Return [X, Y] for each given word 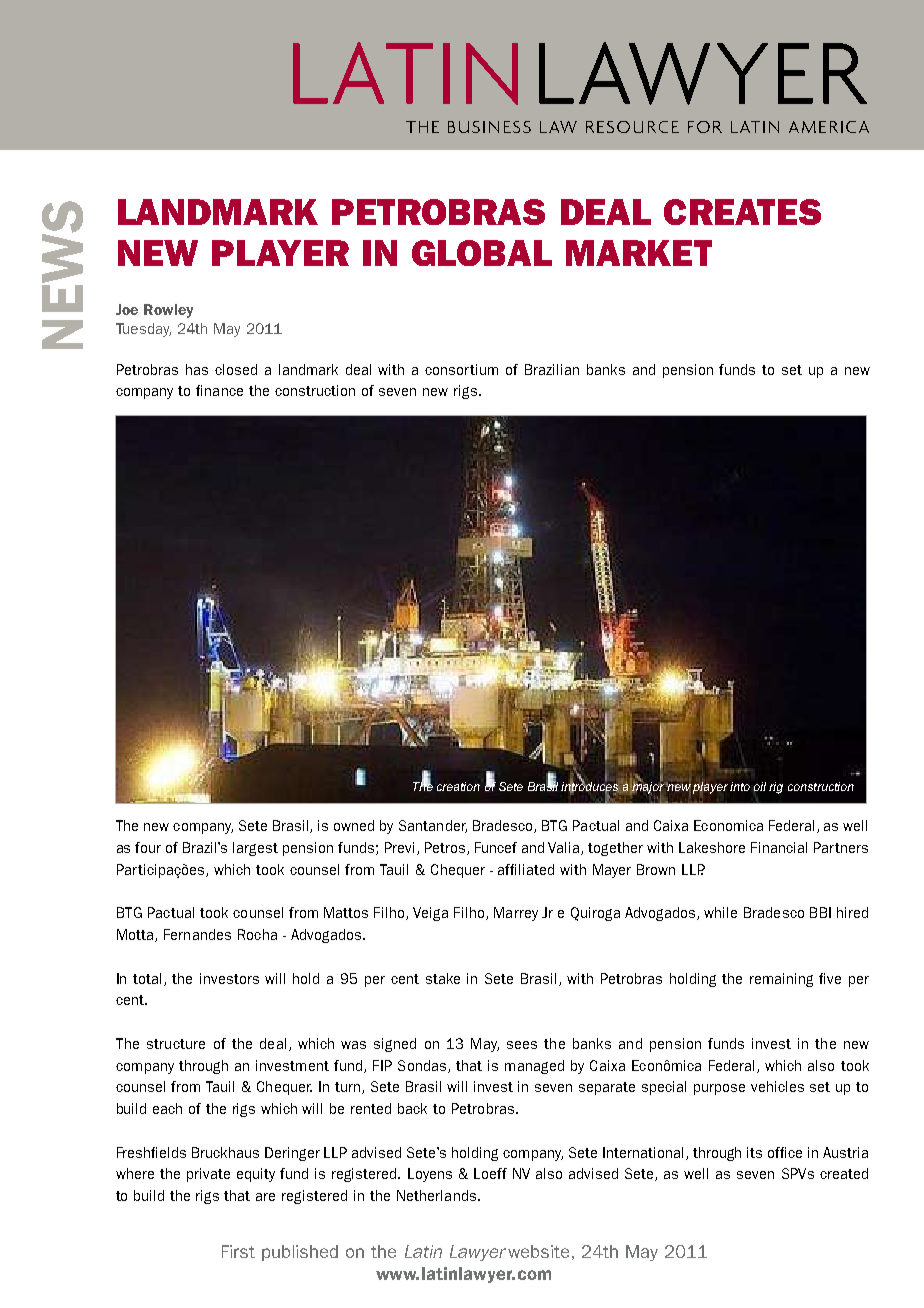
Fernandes [197, 934]
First [238, 1251]
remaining [781, 980]
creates [742, 212]
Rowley [168, 311]
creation [458, 786]
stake [443, 978]
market [639, 253]
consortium [461, 369]
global [482, 253]
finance [219, 390]
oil [760, 786]
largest [255, 849]
